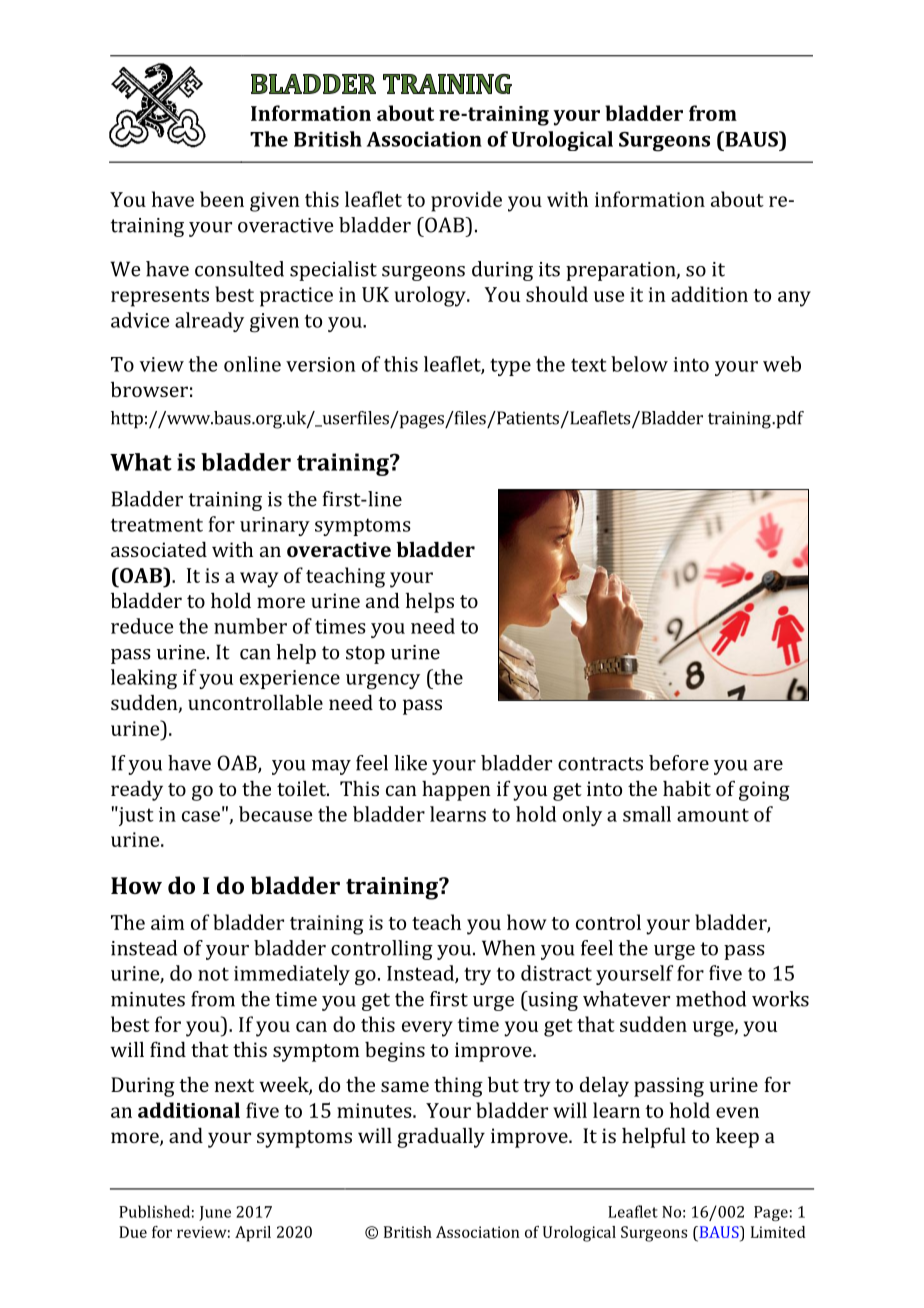  I want to click on any, so click(794, 299).
